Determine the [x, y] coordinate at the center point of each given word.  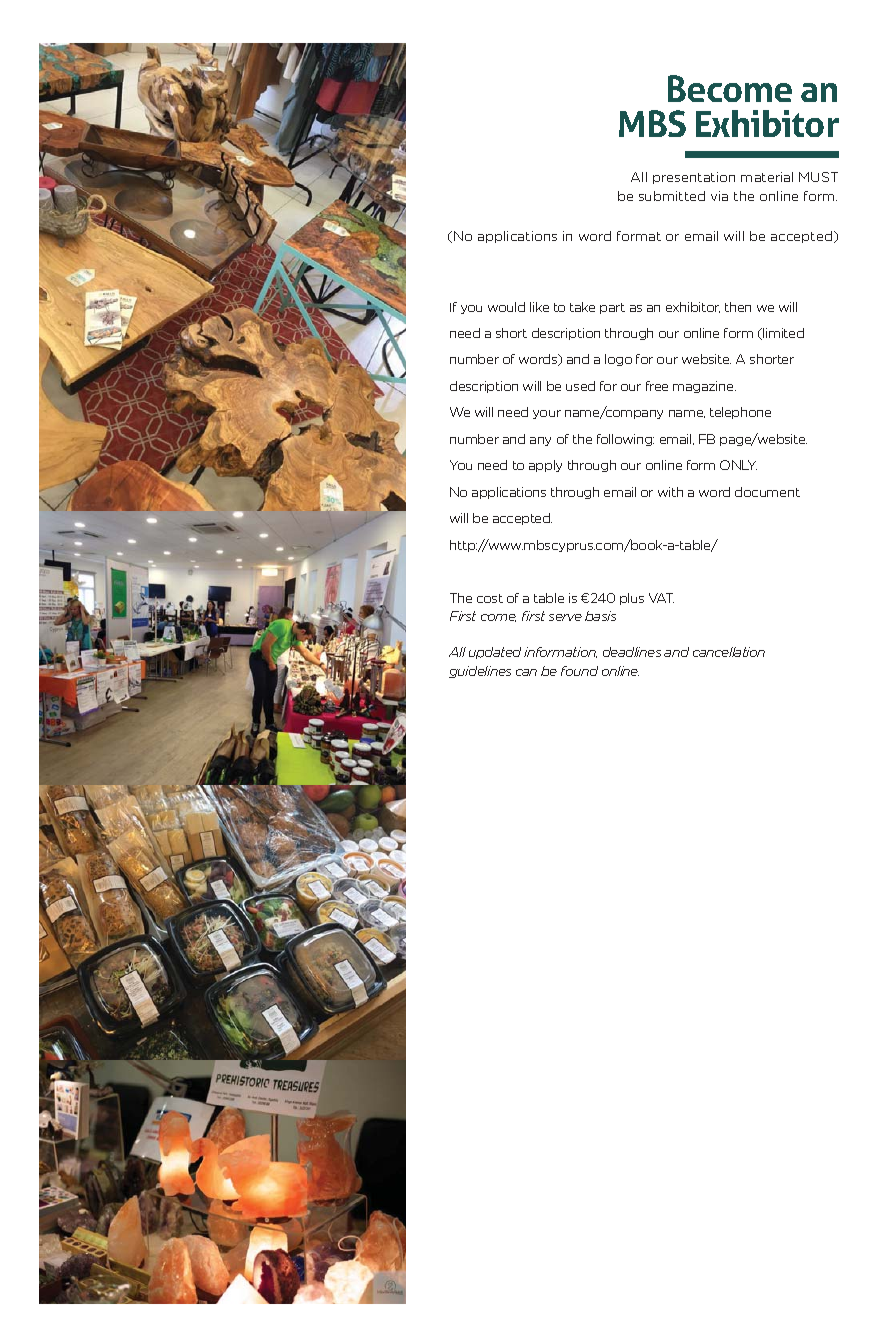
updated [495, 653]
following [625, 440]
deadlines [632, 652]
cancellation [729, 652]
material [767, 177]
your [547, 414]
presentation [694, 178]
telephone [740, 413]
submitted [672, 196]
